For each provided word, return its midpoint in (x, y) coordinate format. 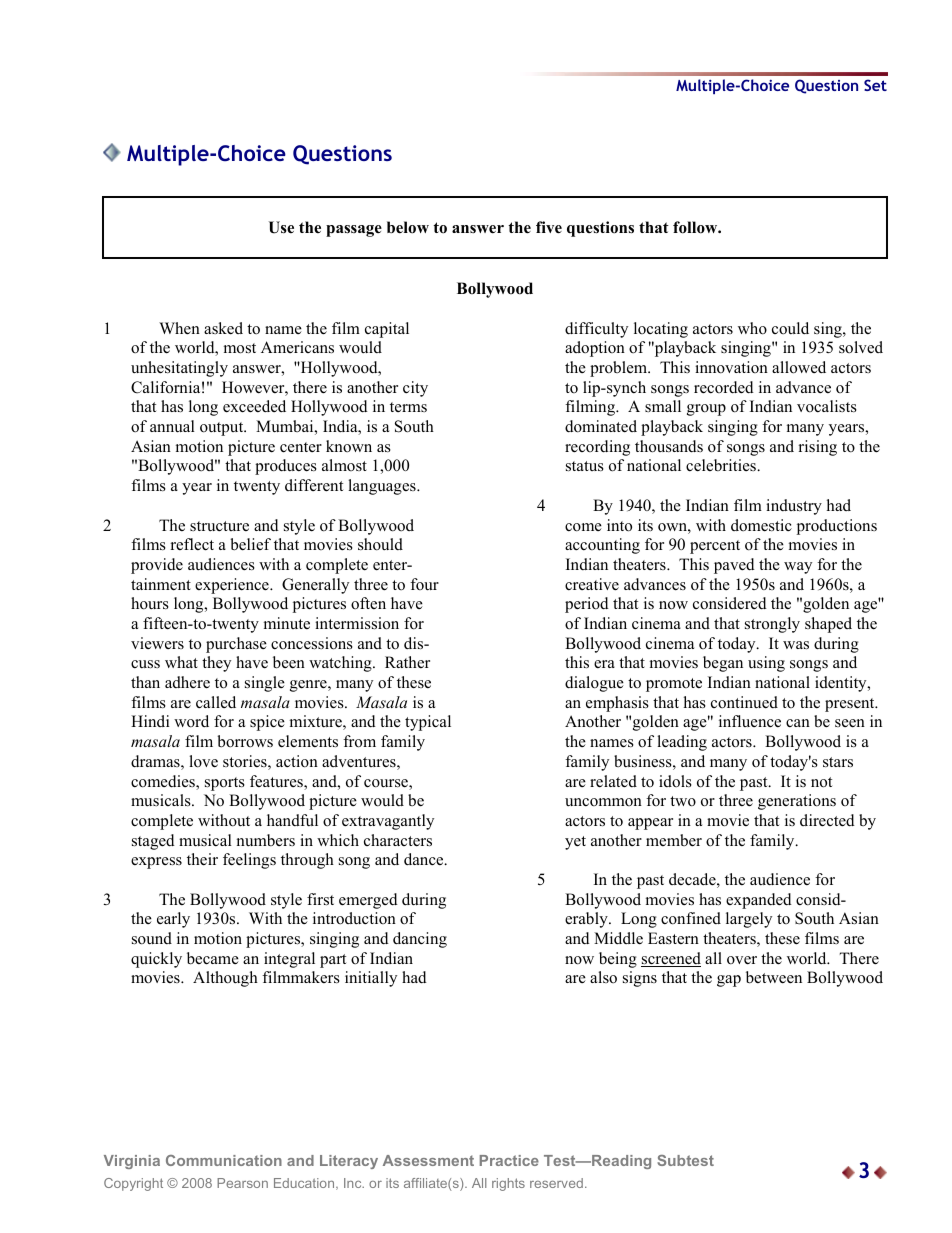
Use (281, 227)
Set (875, 85)
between (774, 977)
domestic (761, 525)
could (790, 328)
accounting (602, 546)
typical (428, 723)
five (549, 227)
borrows (245, 741)
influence (750, 721)
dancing (420, 940)
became (213, 958)
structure (219, 526)
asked (223, 328)
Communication (224, 1160)
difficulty (596, 330)
